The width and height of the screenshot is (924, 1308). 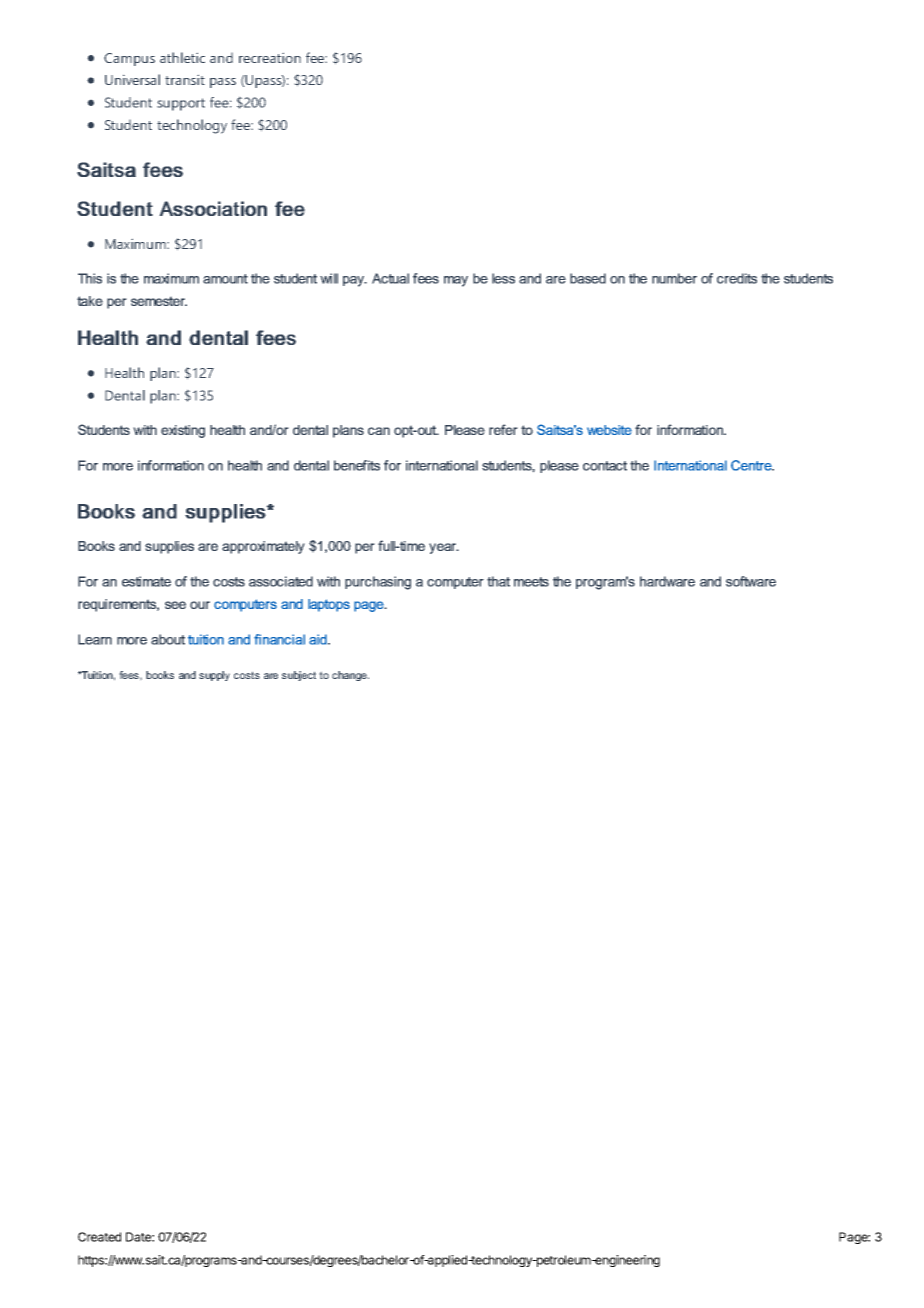 I want to click on Created, so click(x=99, y=1237).
